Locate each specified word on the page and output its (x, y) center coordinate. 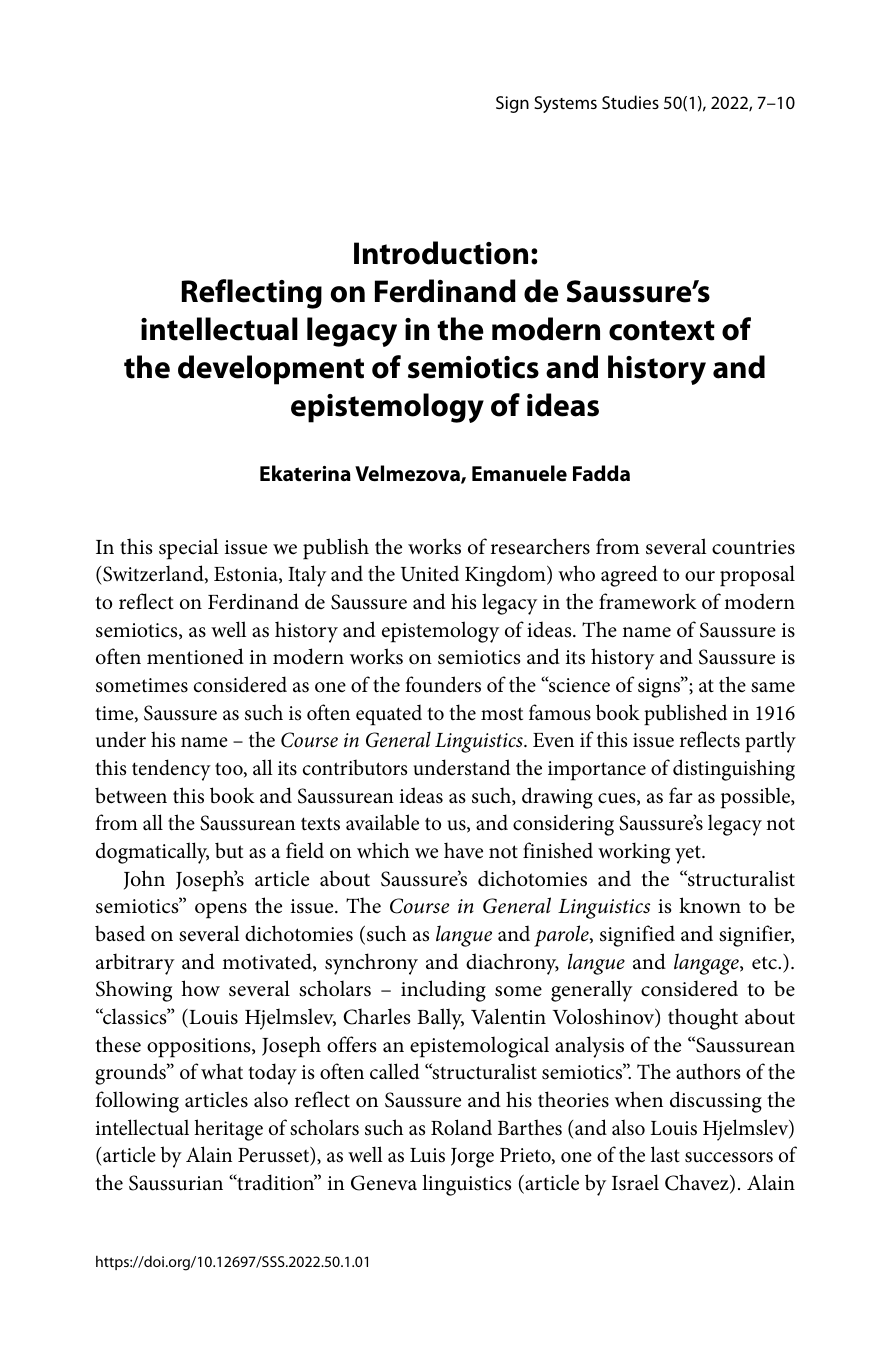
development (271, 370)
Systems (565, 104)
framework (648, 601)
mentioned (195, 656)
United (430, 573)
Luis (427, 1155)
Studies (630, 102)
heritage (228, 1130)
